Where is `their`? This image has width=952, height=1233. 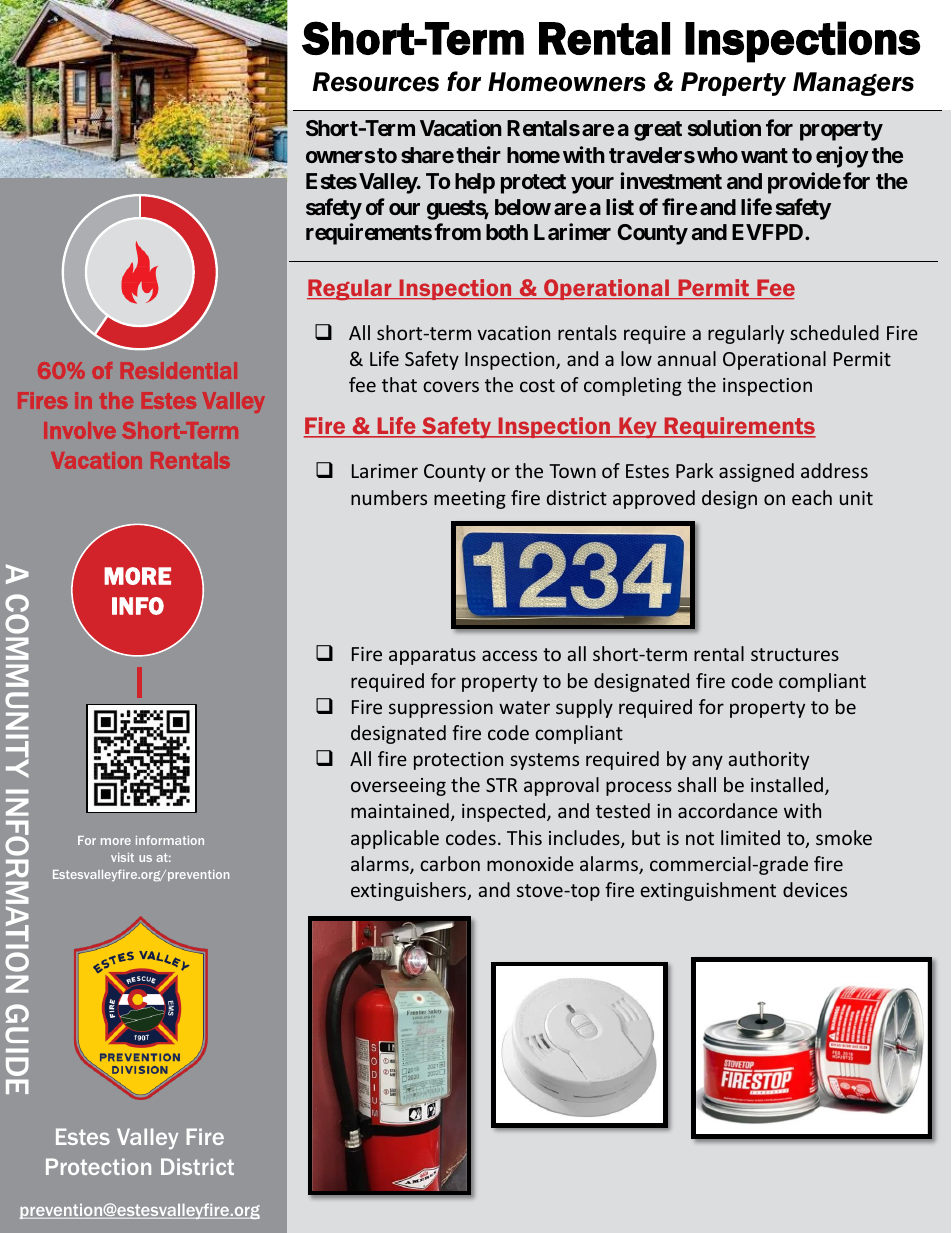
their is located at coordinates (478, 154).
